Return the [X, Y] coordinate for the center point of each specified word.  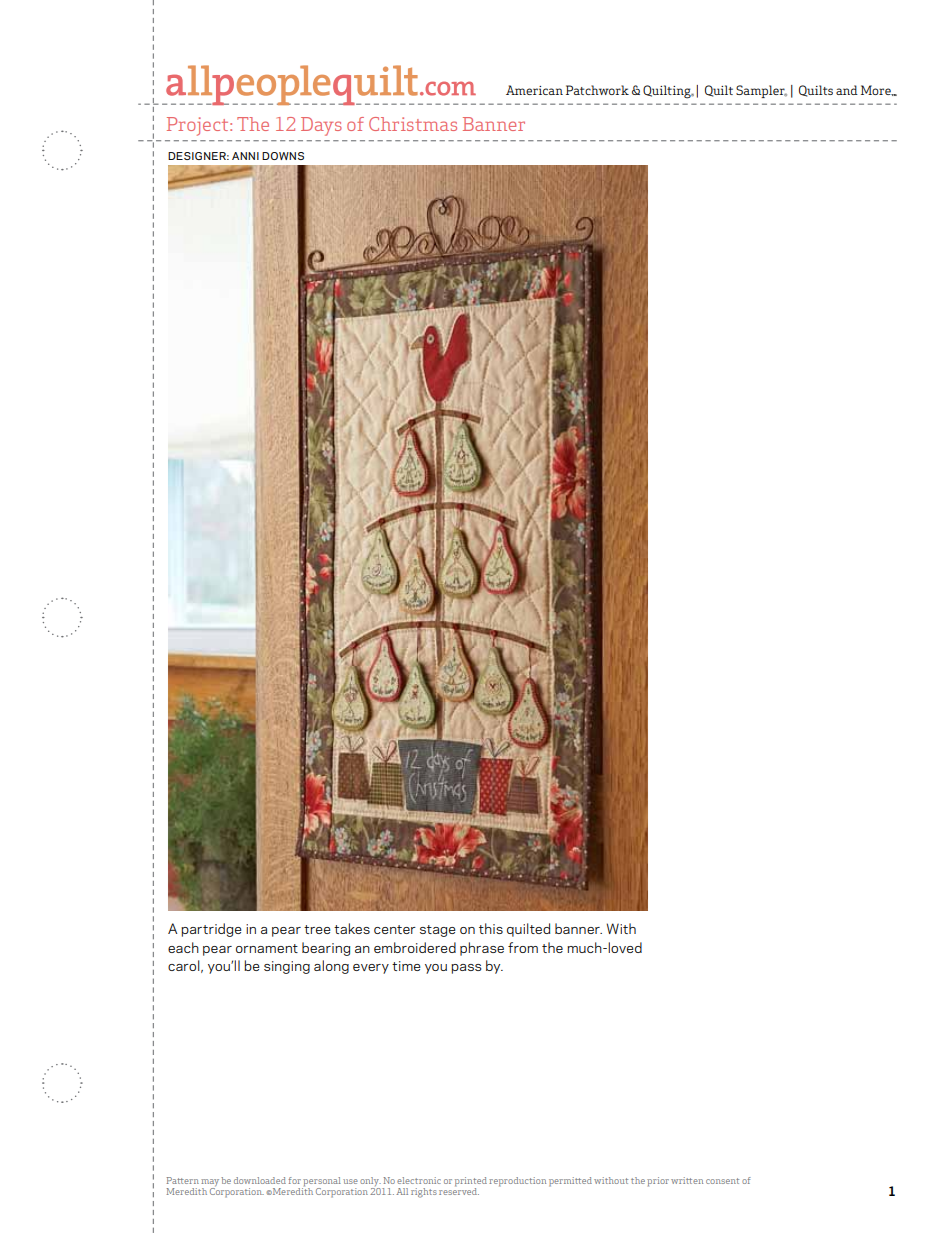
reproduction [517, 1182]
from [523, 947]
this [491, 928]
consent [722, 1181]
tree [317, 929]
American [534, 90]
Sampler [761, 91]
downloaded [260, 1180]
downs [283, 156]
